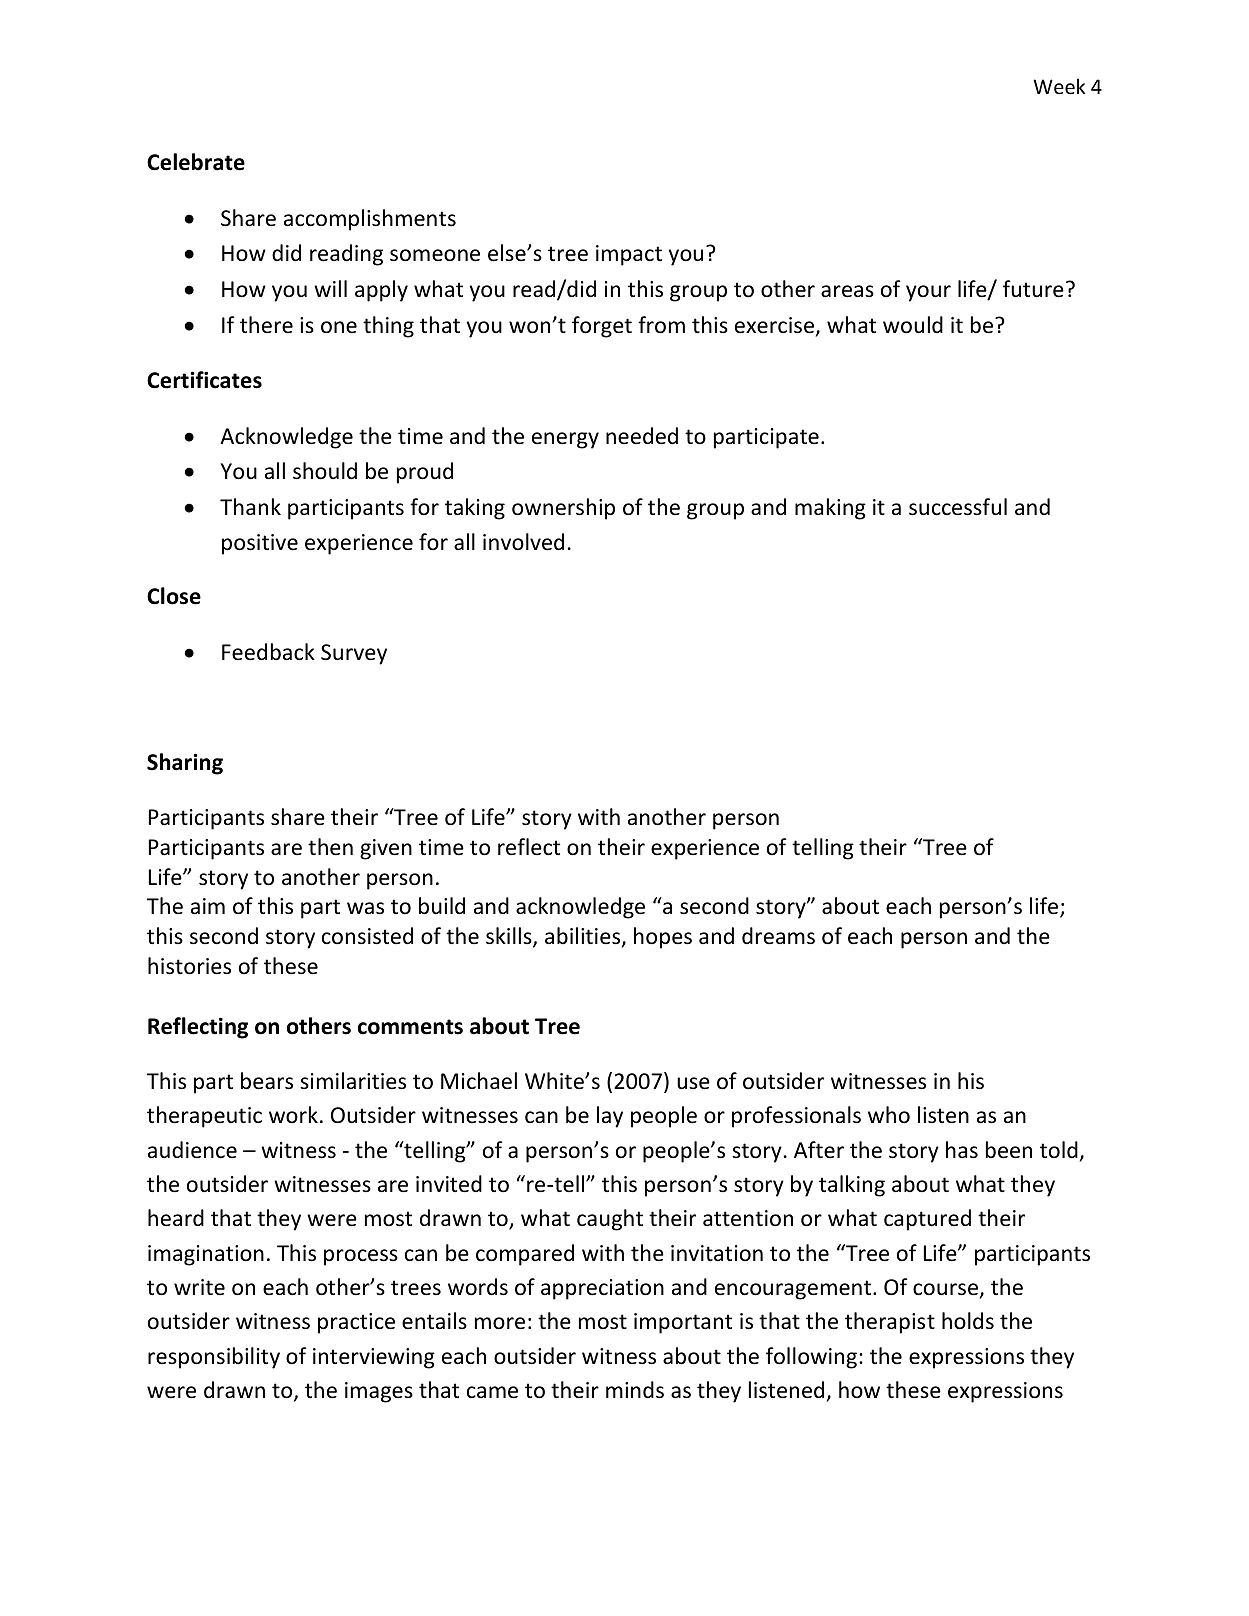 The width and height of the page is (1249, 1616). I want to click on Week, so click(1059, 86).
